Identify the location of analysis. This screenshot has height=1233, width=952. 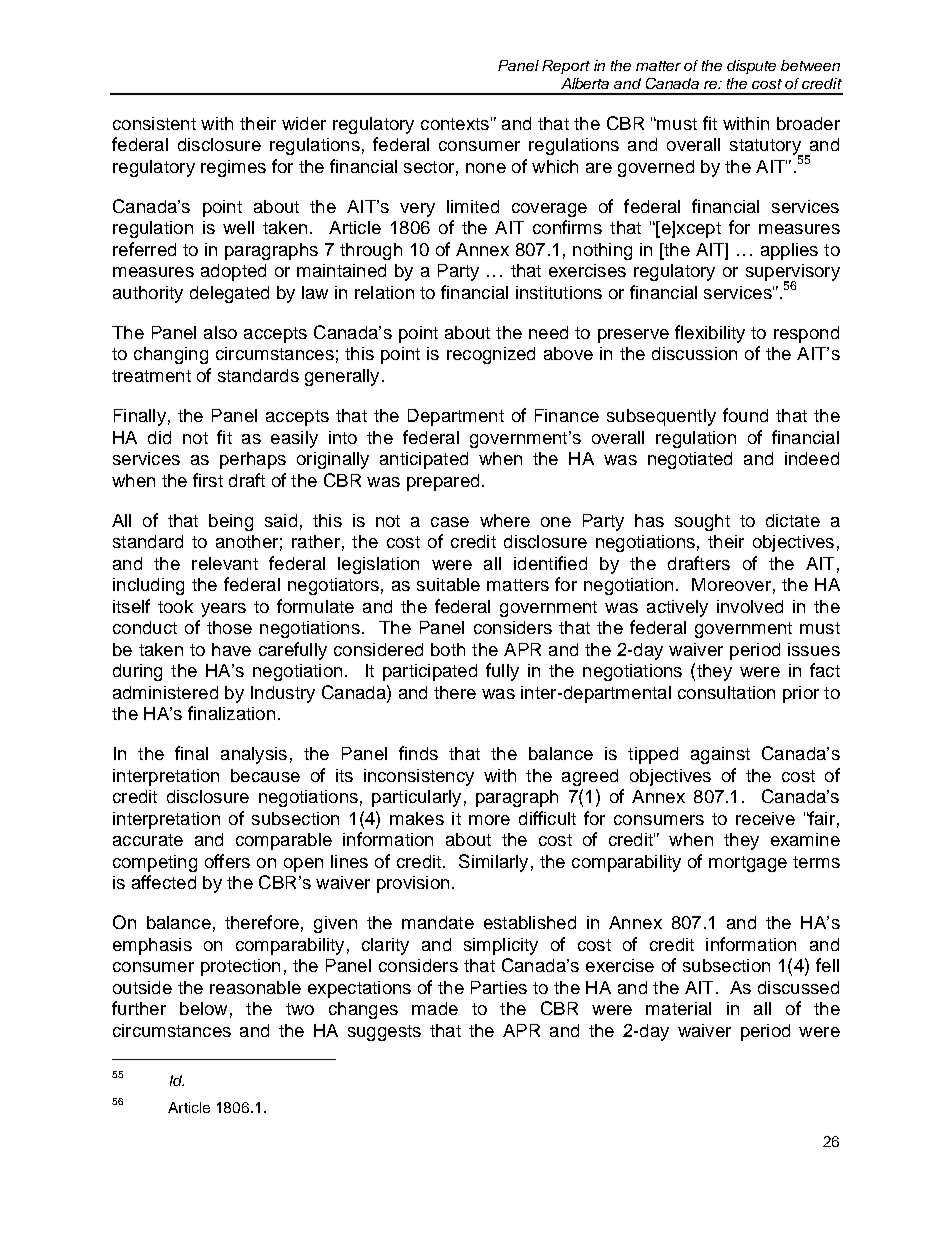
(254, 755).
